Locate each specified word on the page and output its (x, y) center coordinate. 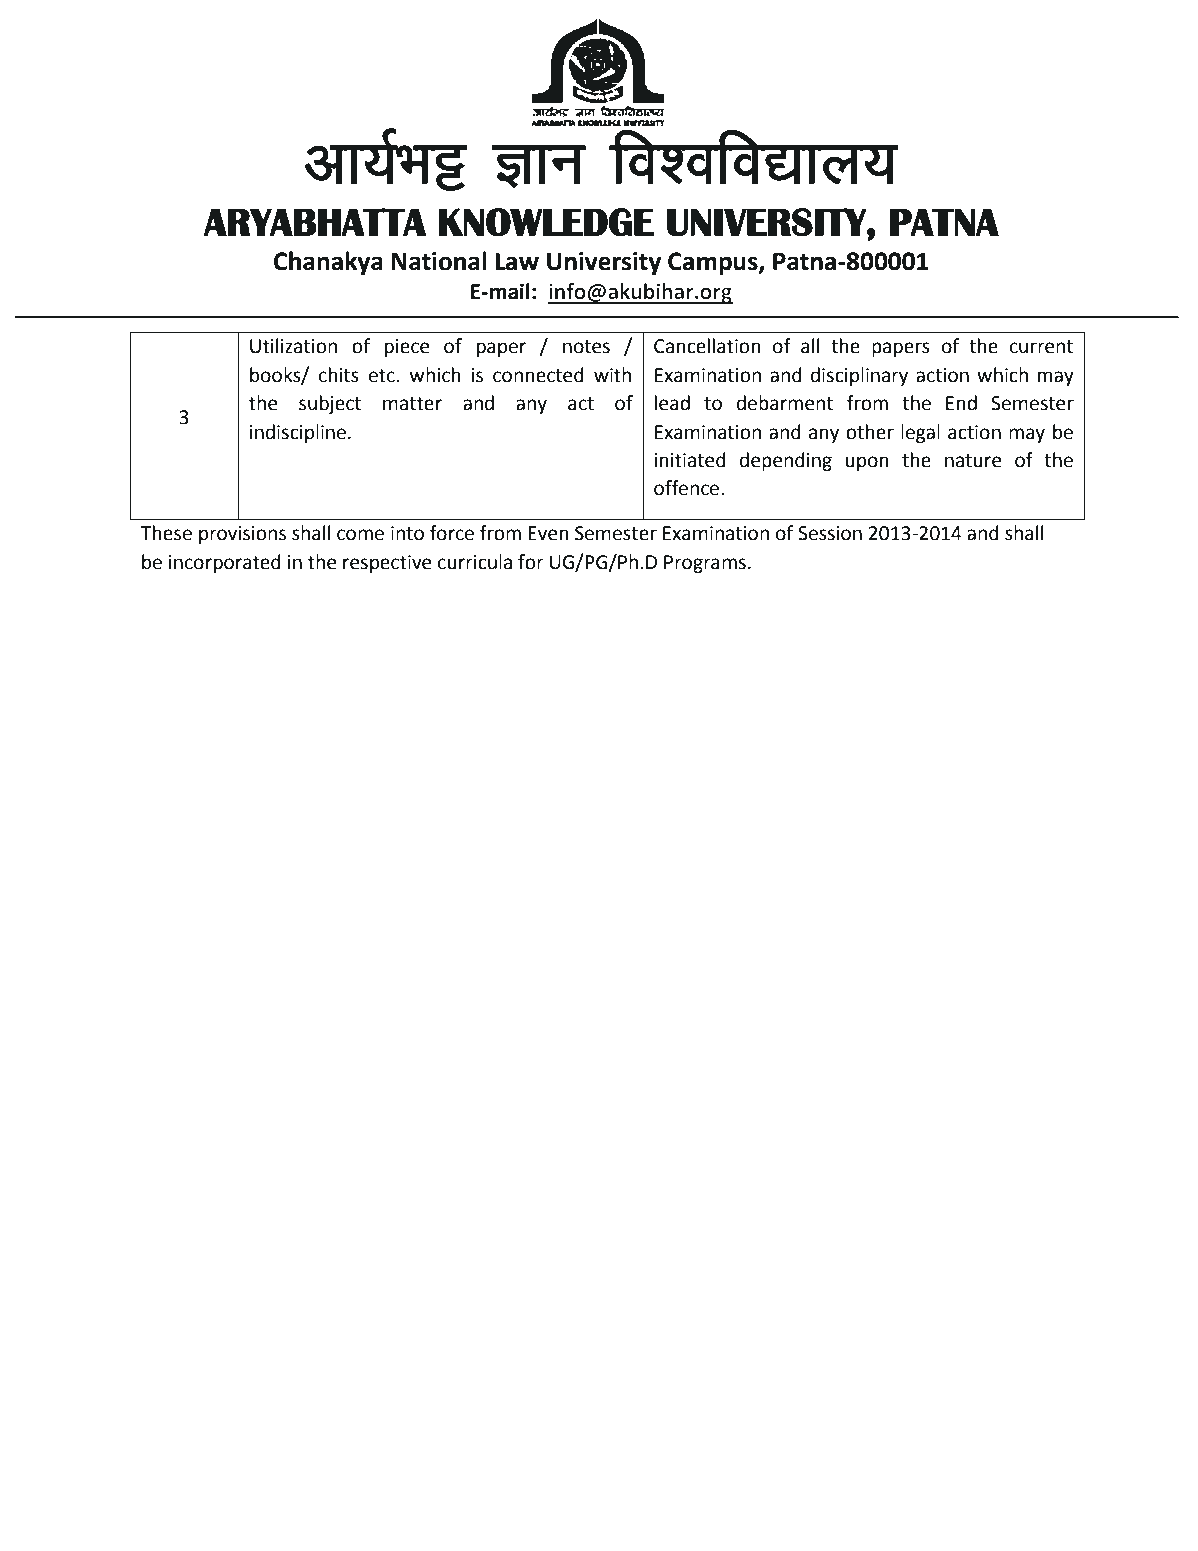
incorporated (225, 563)
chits (339, 375)
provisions (242, 535)
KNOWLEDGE (546, 222)
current (1041, 347)
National (439, 261)
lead (672, 403)
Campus (714, 263)
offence (686, 488)
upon (867, 463)
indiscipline (298, 433)
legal (920, 433)
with (612, 375)
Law (517, 261)
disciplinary (859, 376)
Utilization (293, 346)
